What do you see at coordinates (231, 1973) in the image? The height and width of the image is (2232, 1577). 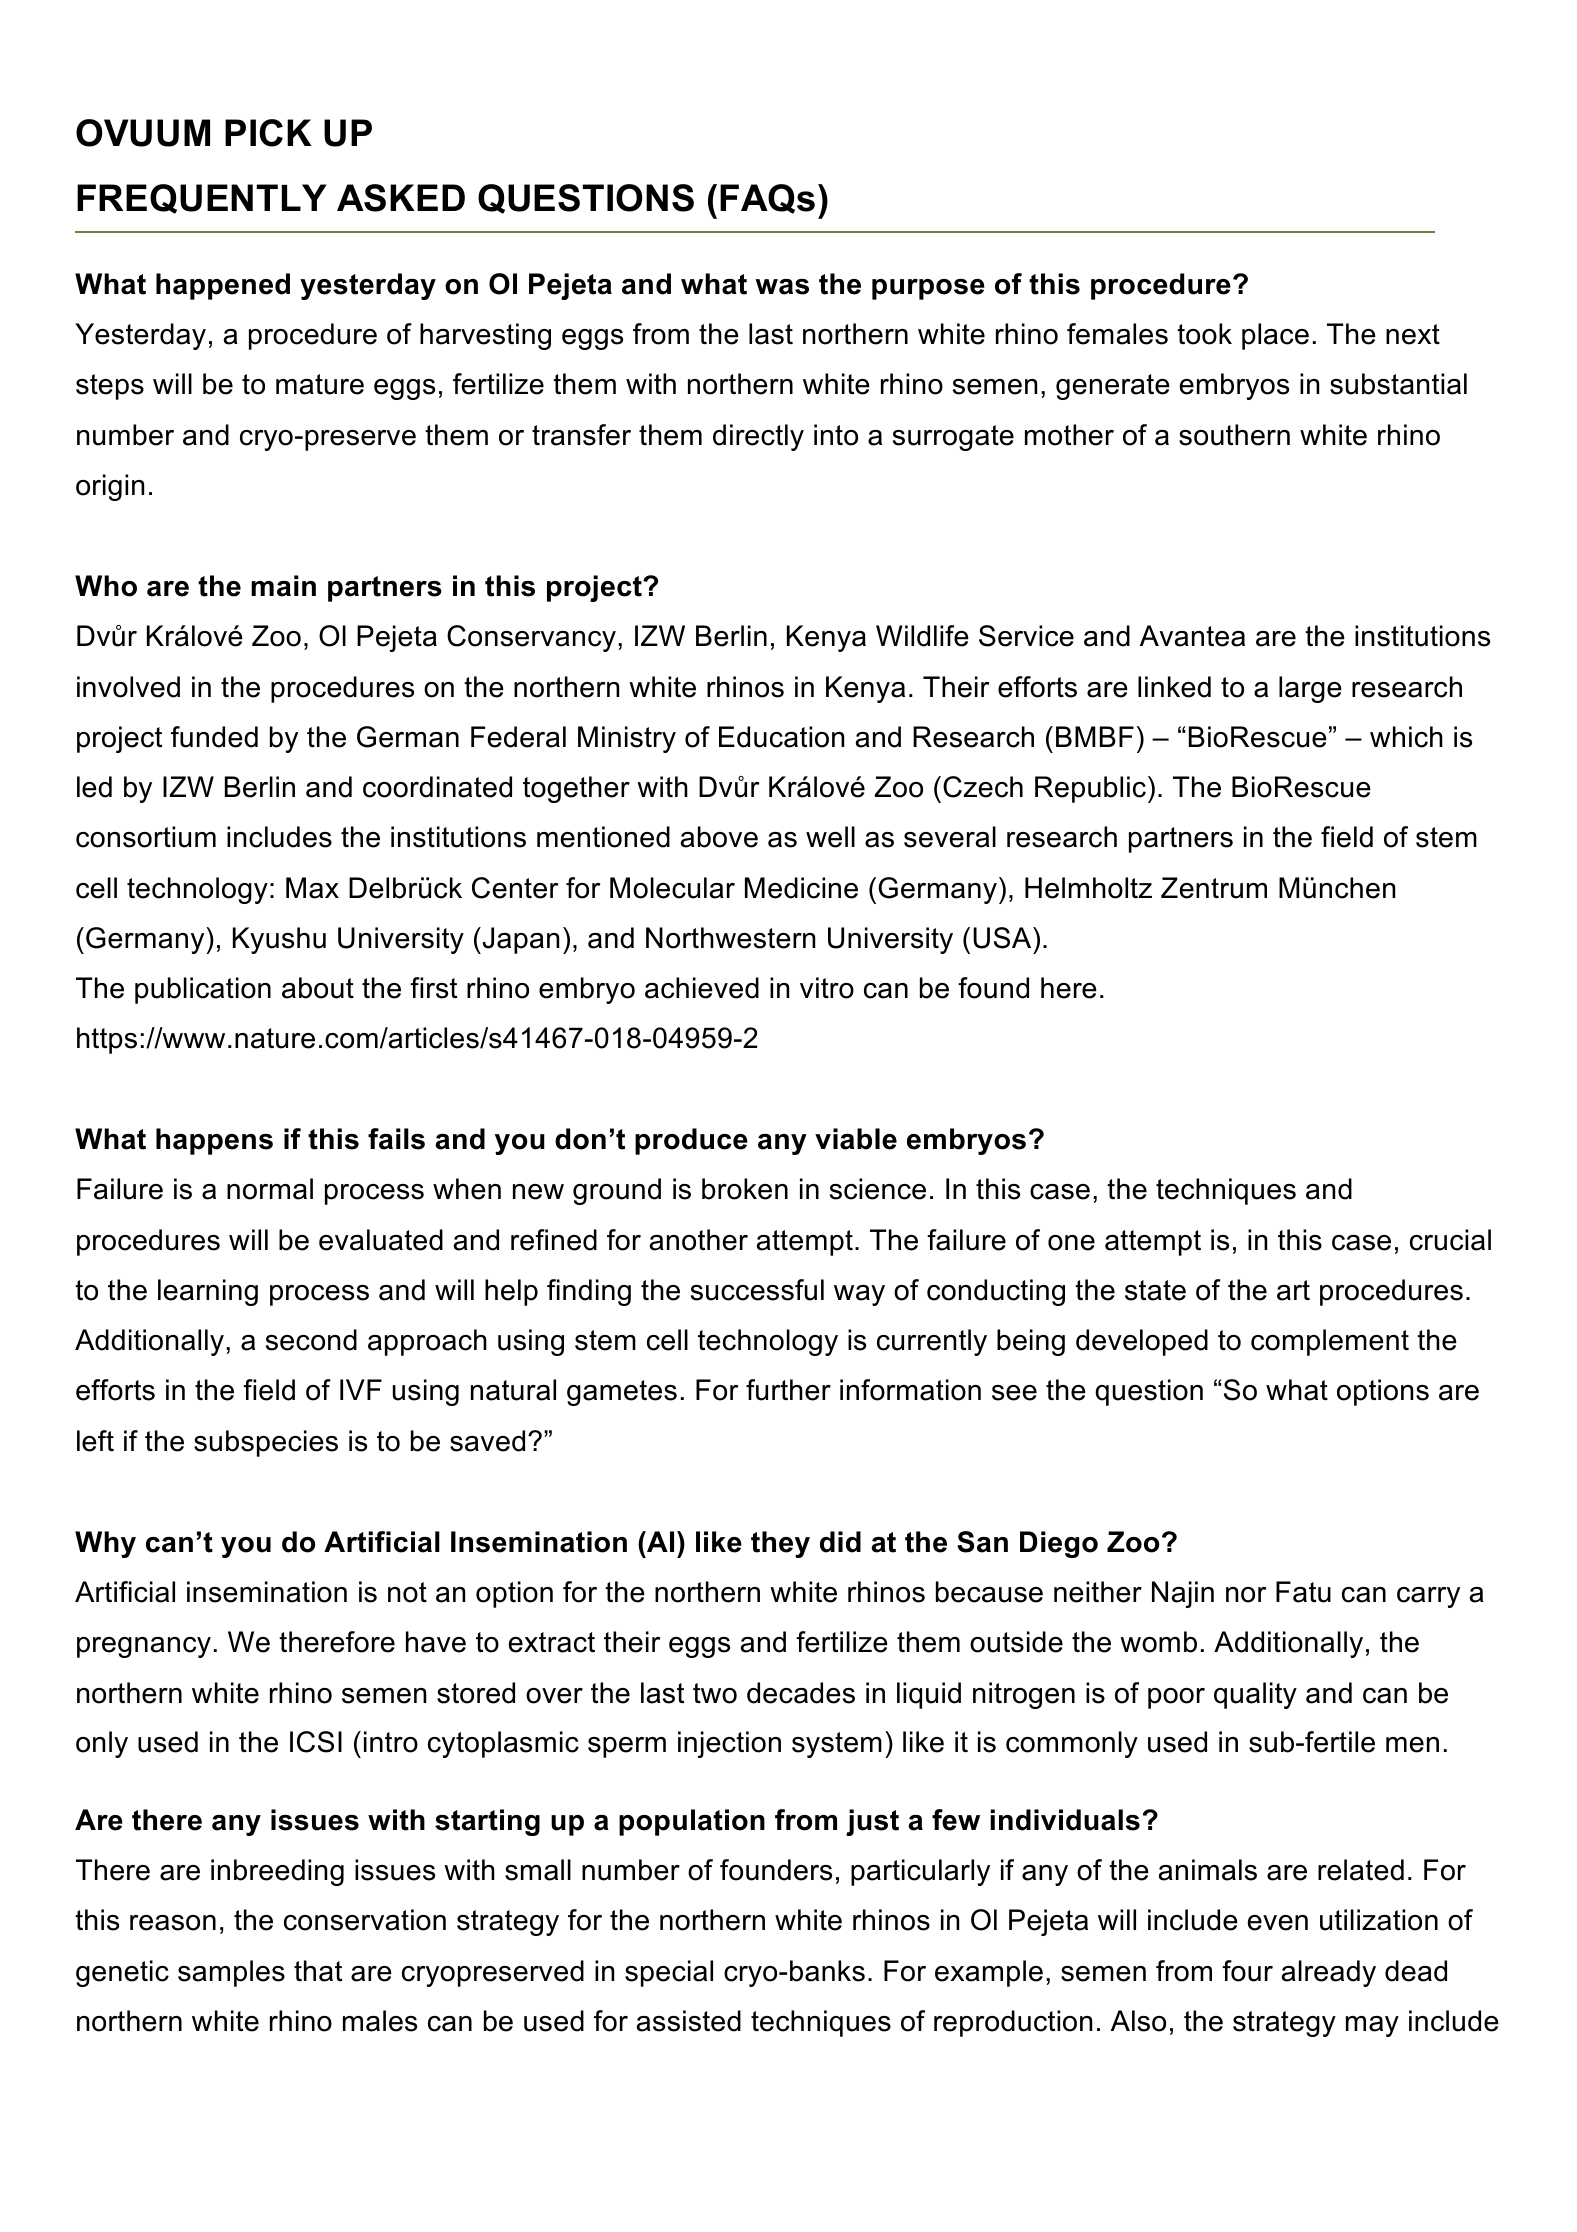 I see `samples` at bounding box center [231, 1973].
